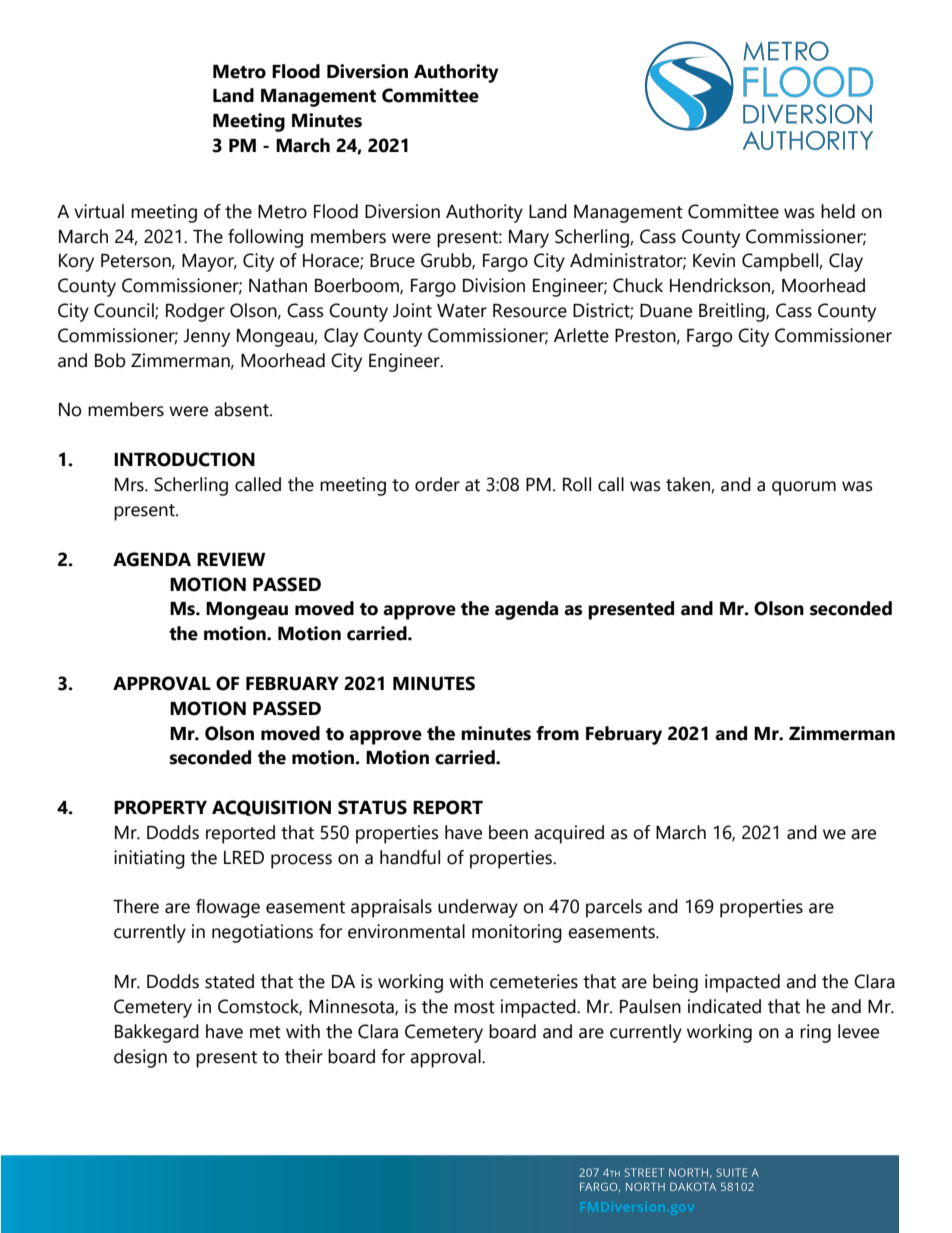 This page has width=952, height=1233. What do you see at coordinates (184, 459) in the page?
I see `INTRODUCTION` at bounding box center [184, 459].
